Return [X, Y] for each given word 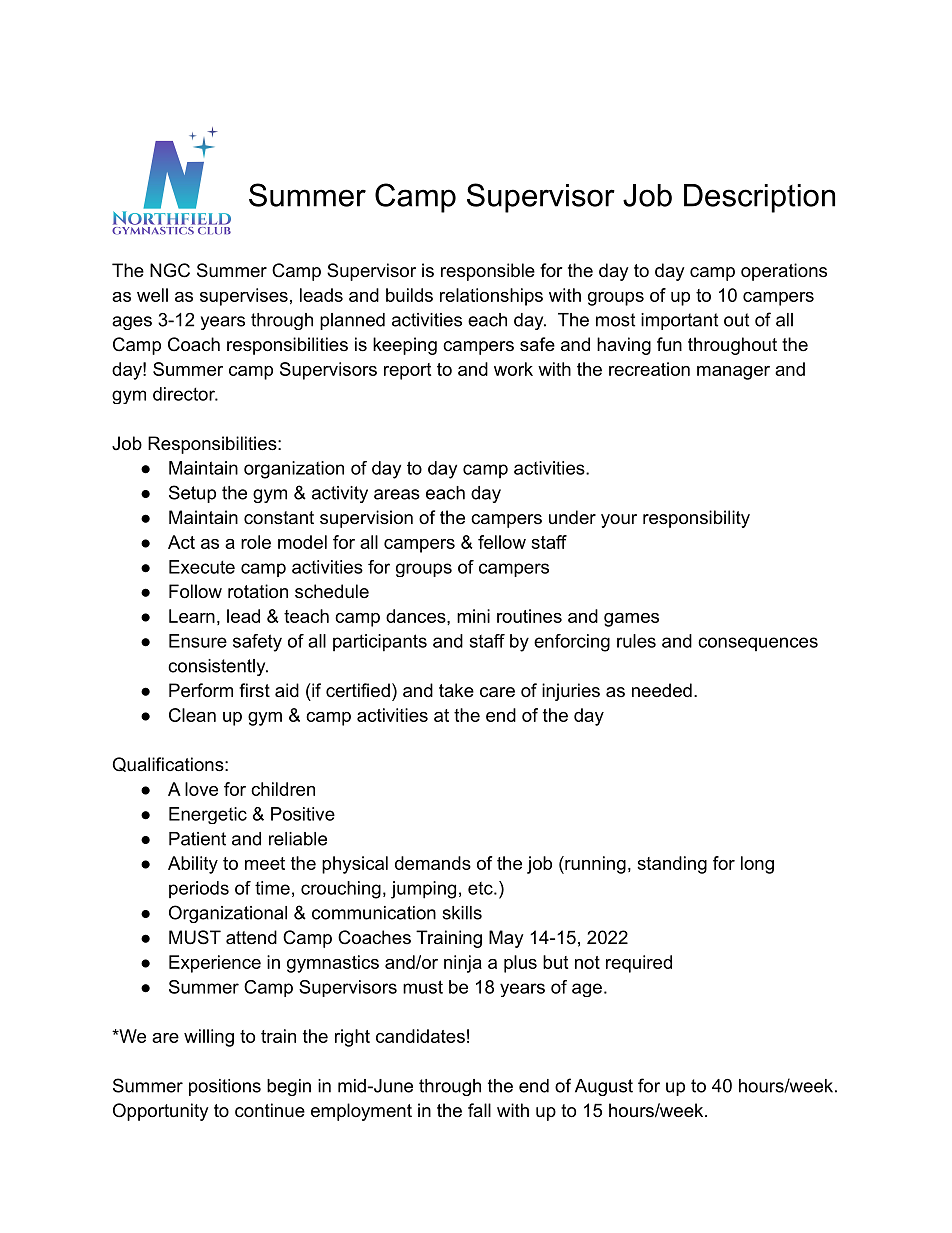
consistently [218, 667]
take [456, 690]
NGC [170, 270]
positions [225, 1087]
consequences [758, 644]
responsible [488, 272]
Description [759, 198]
